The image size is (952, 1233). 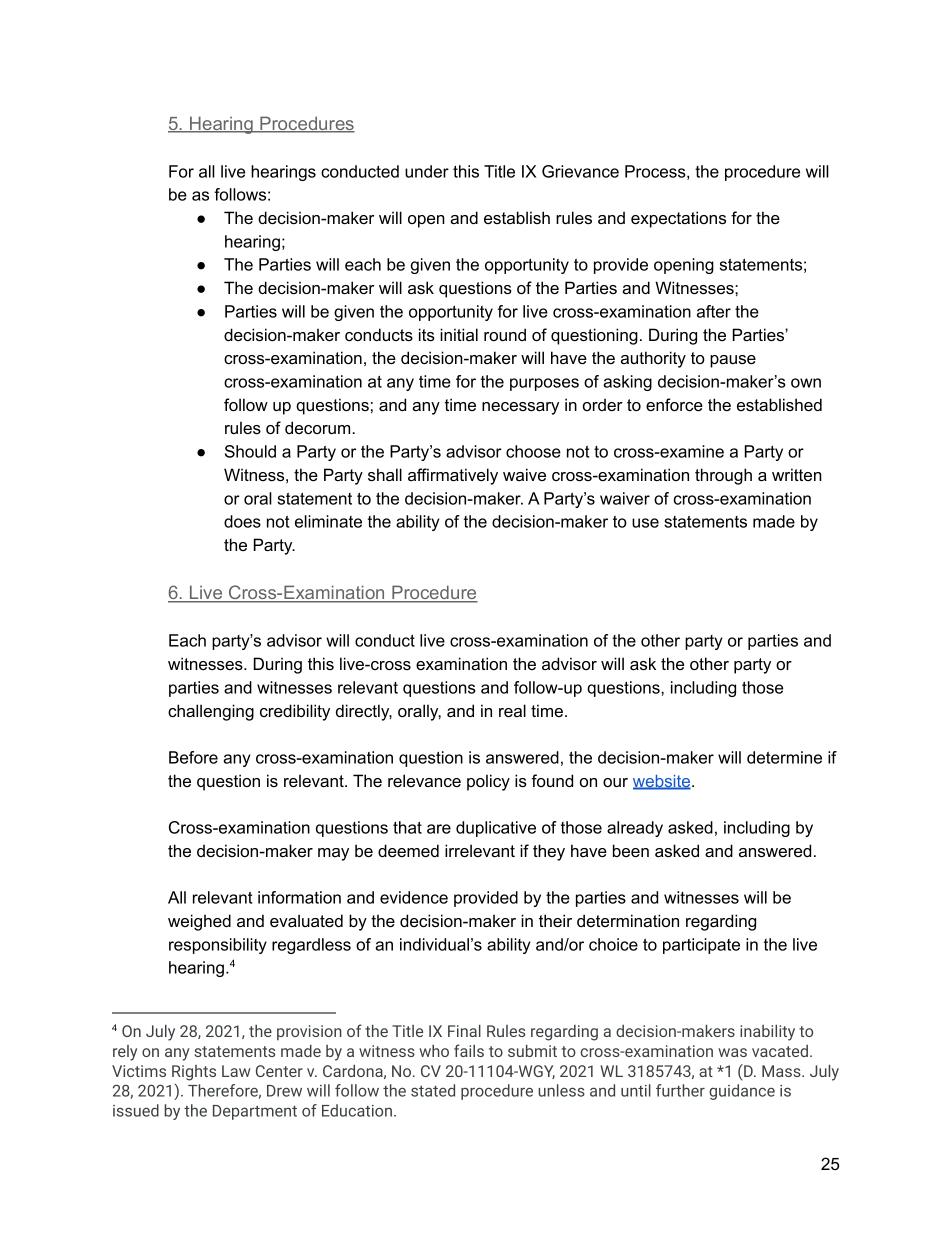 What do you see at coordinates (211, 712) in the document?
I see `challenging` at bounding box center [211, 712].
